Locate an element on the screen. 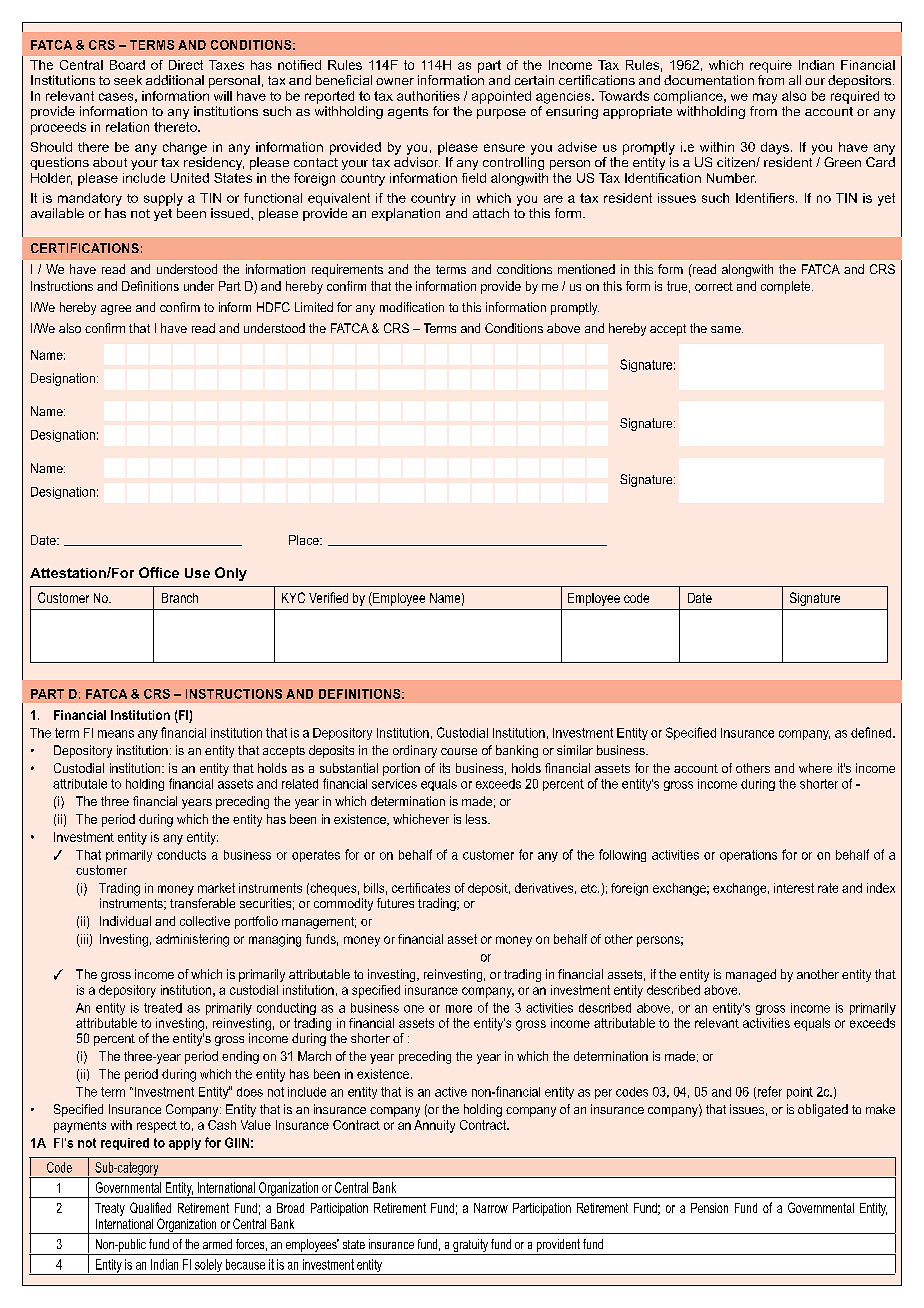  Branch is located at coordinates (180, 598).
